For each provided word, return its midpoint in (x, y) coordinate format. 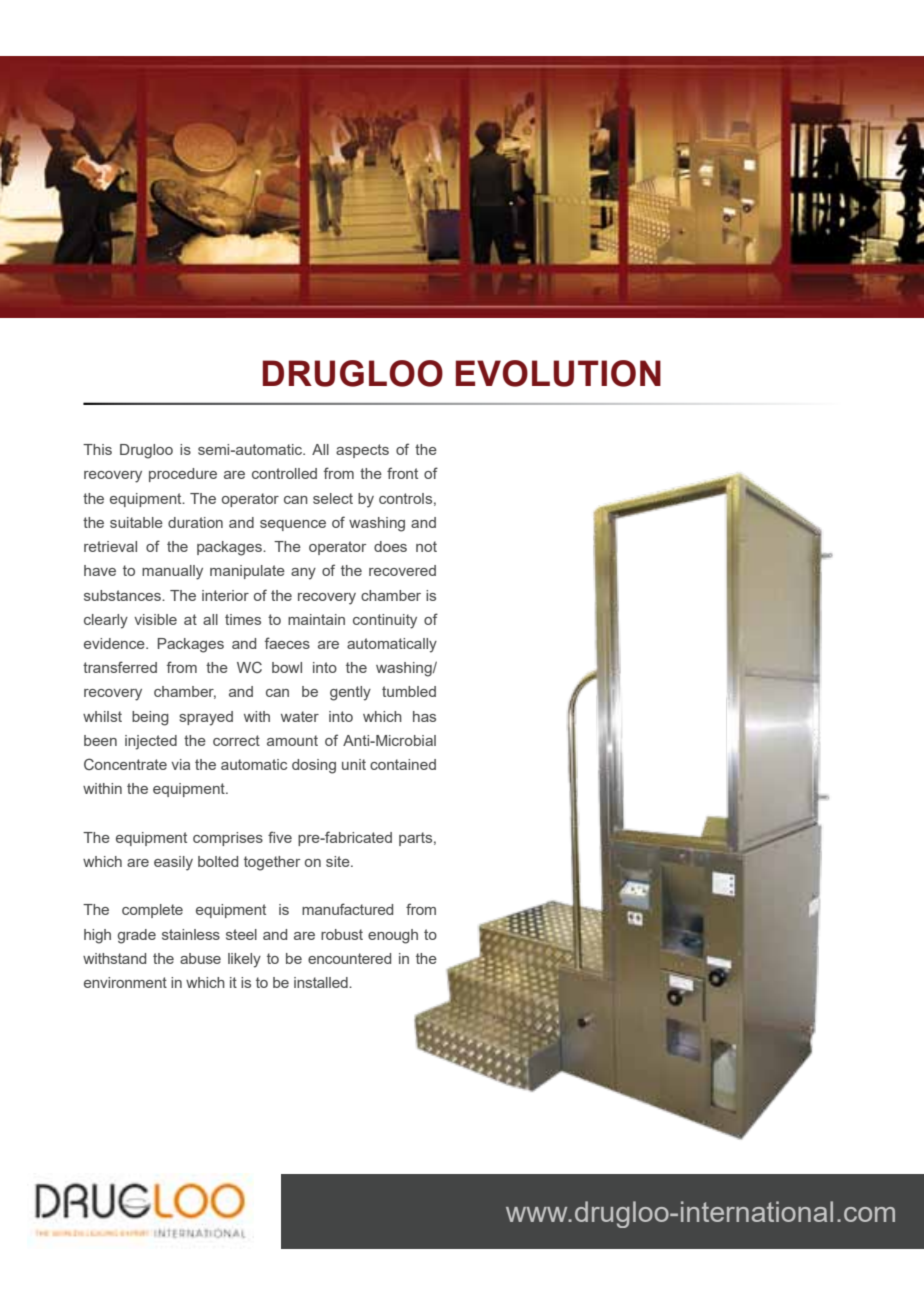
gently (350, 693)
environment (125, 982)
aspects (362, 451)
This (97, 449)
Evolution (558, 373)
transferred (120, 667)
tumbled (409, 691)
